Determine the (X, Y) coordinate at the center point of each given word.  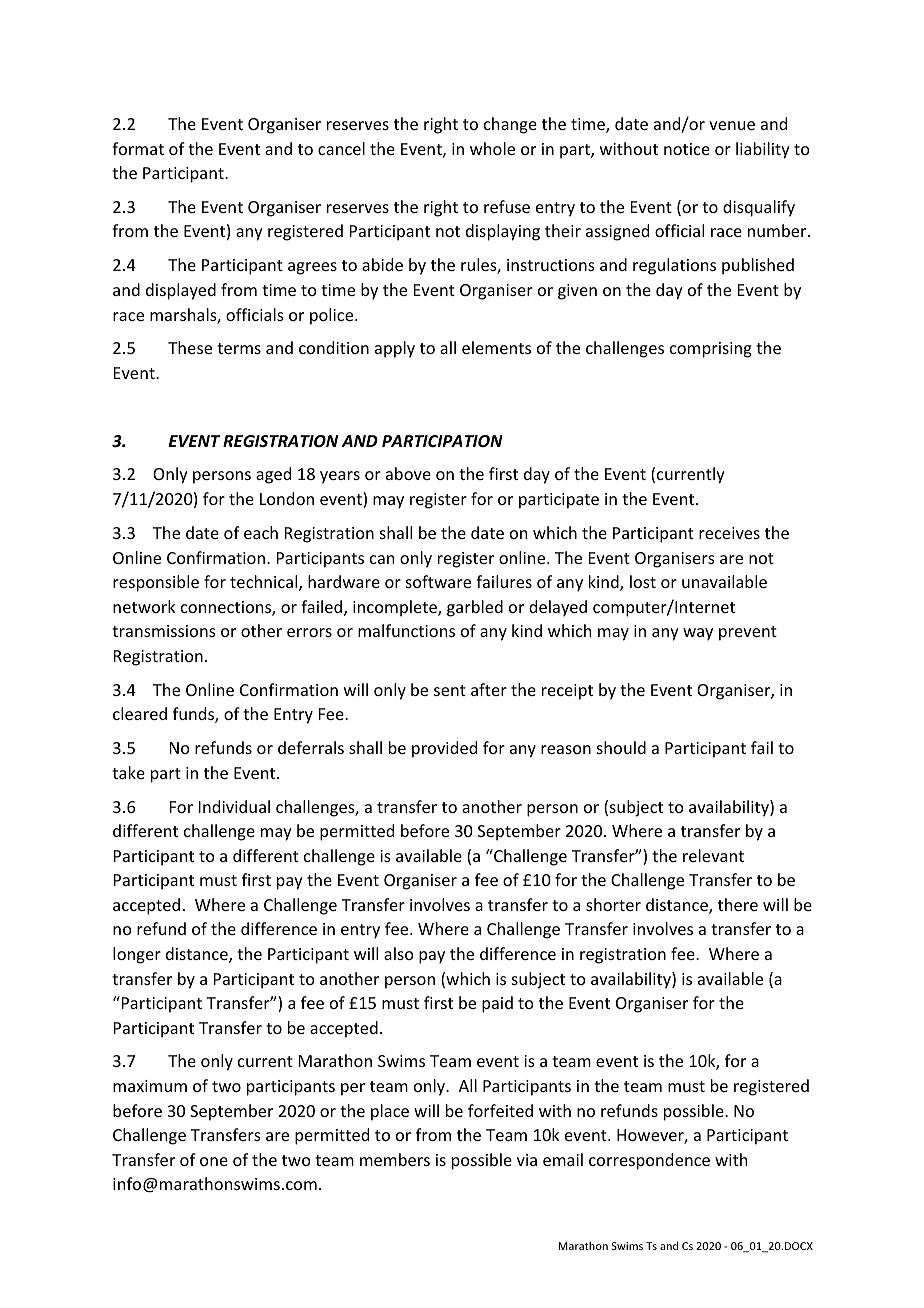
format (138, 148)
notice (687, 149)
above (408, 473)
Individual (234, 806)
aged (273, 475)
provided (444, 749)
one (214, 1161)
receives (729, 533)
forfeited (500, 1110)
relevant (713, 855)
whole (492, 148)
